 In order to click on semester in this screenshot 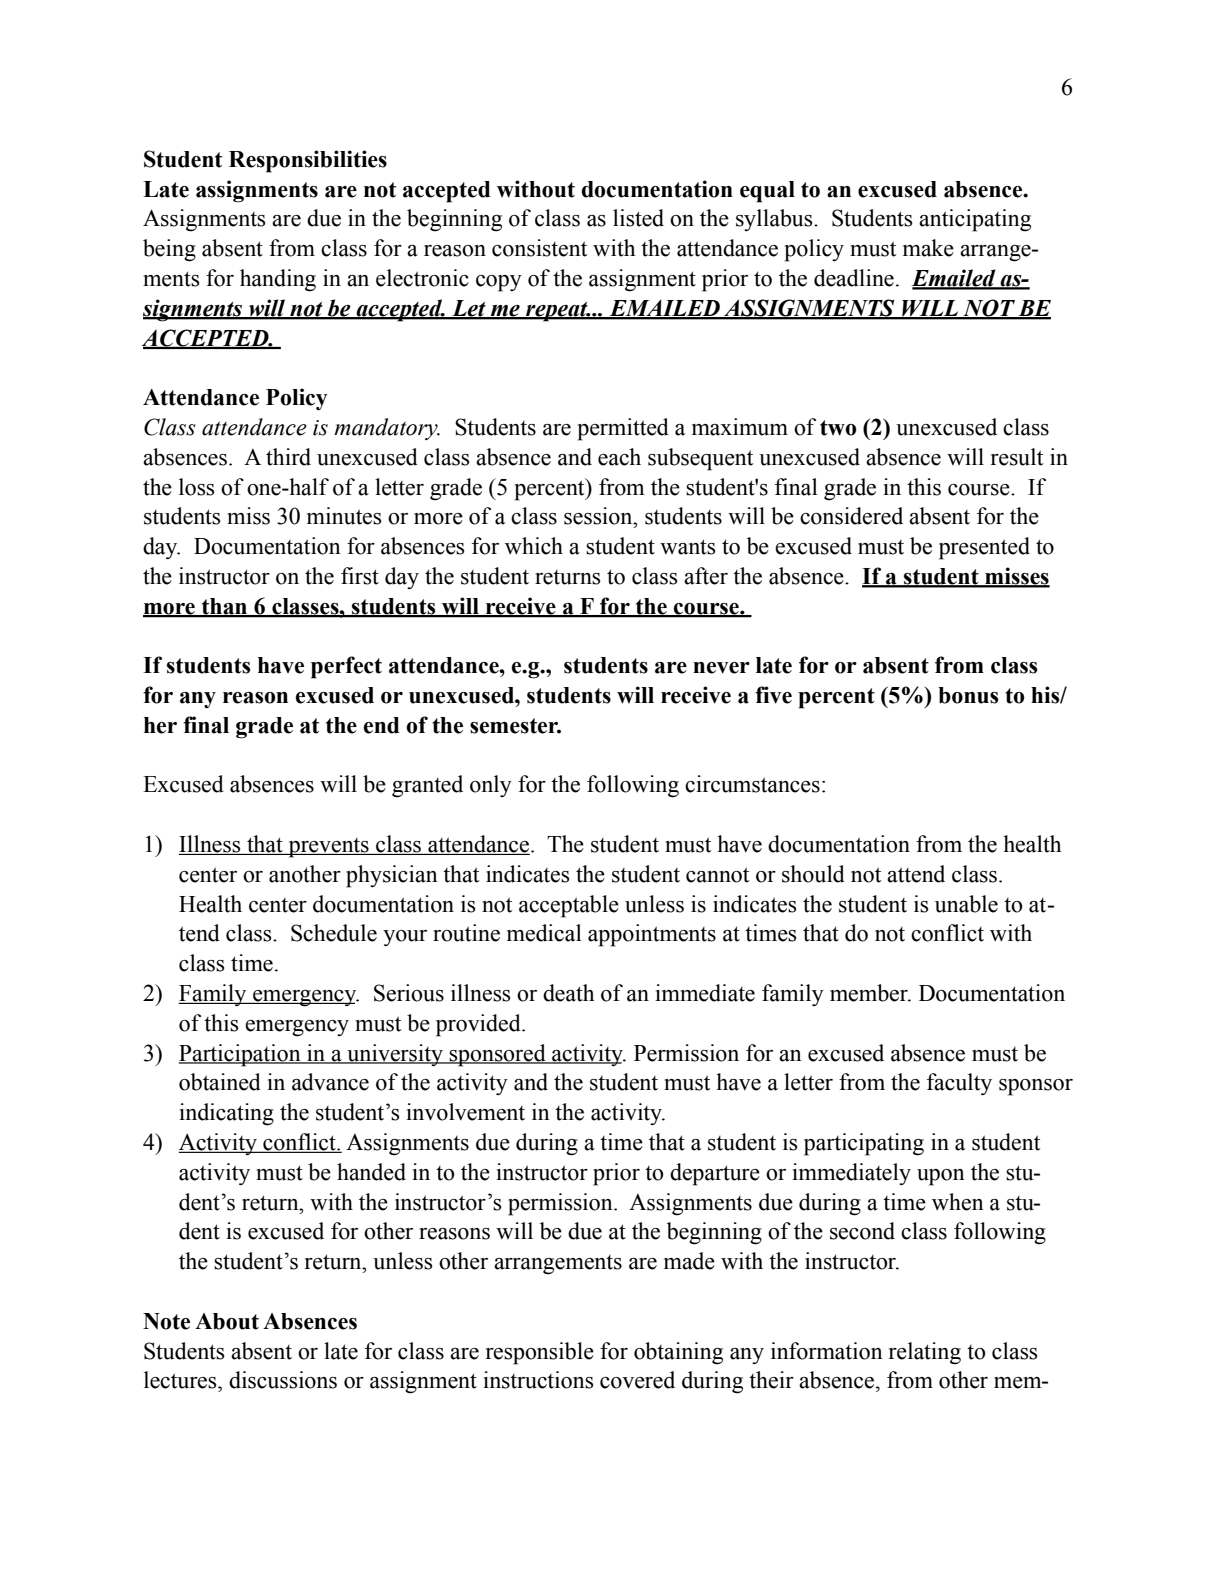, I will do `click(515, 726)`.
